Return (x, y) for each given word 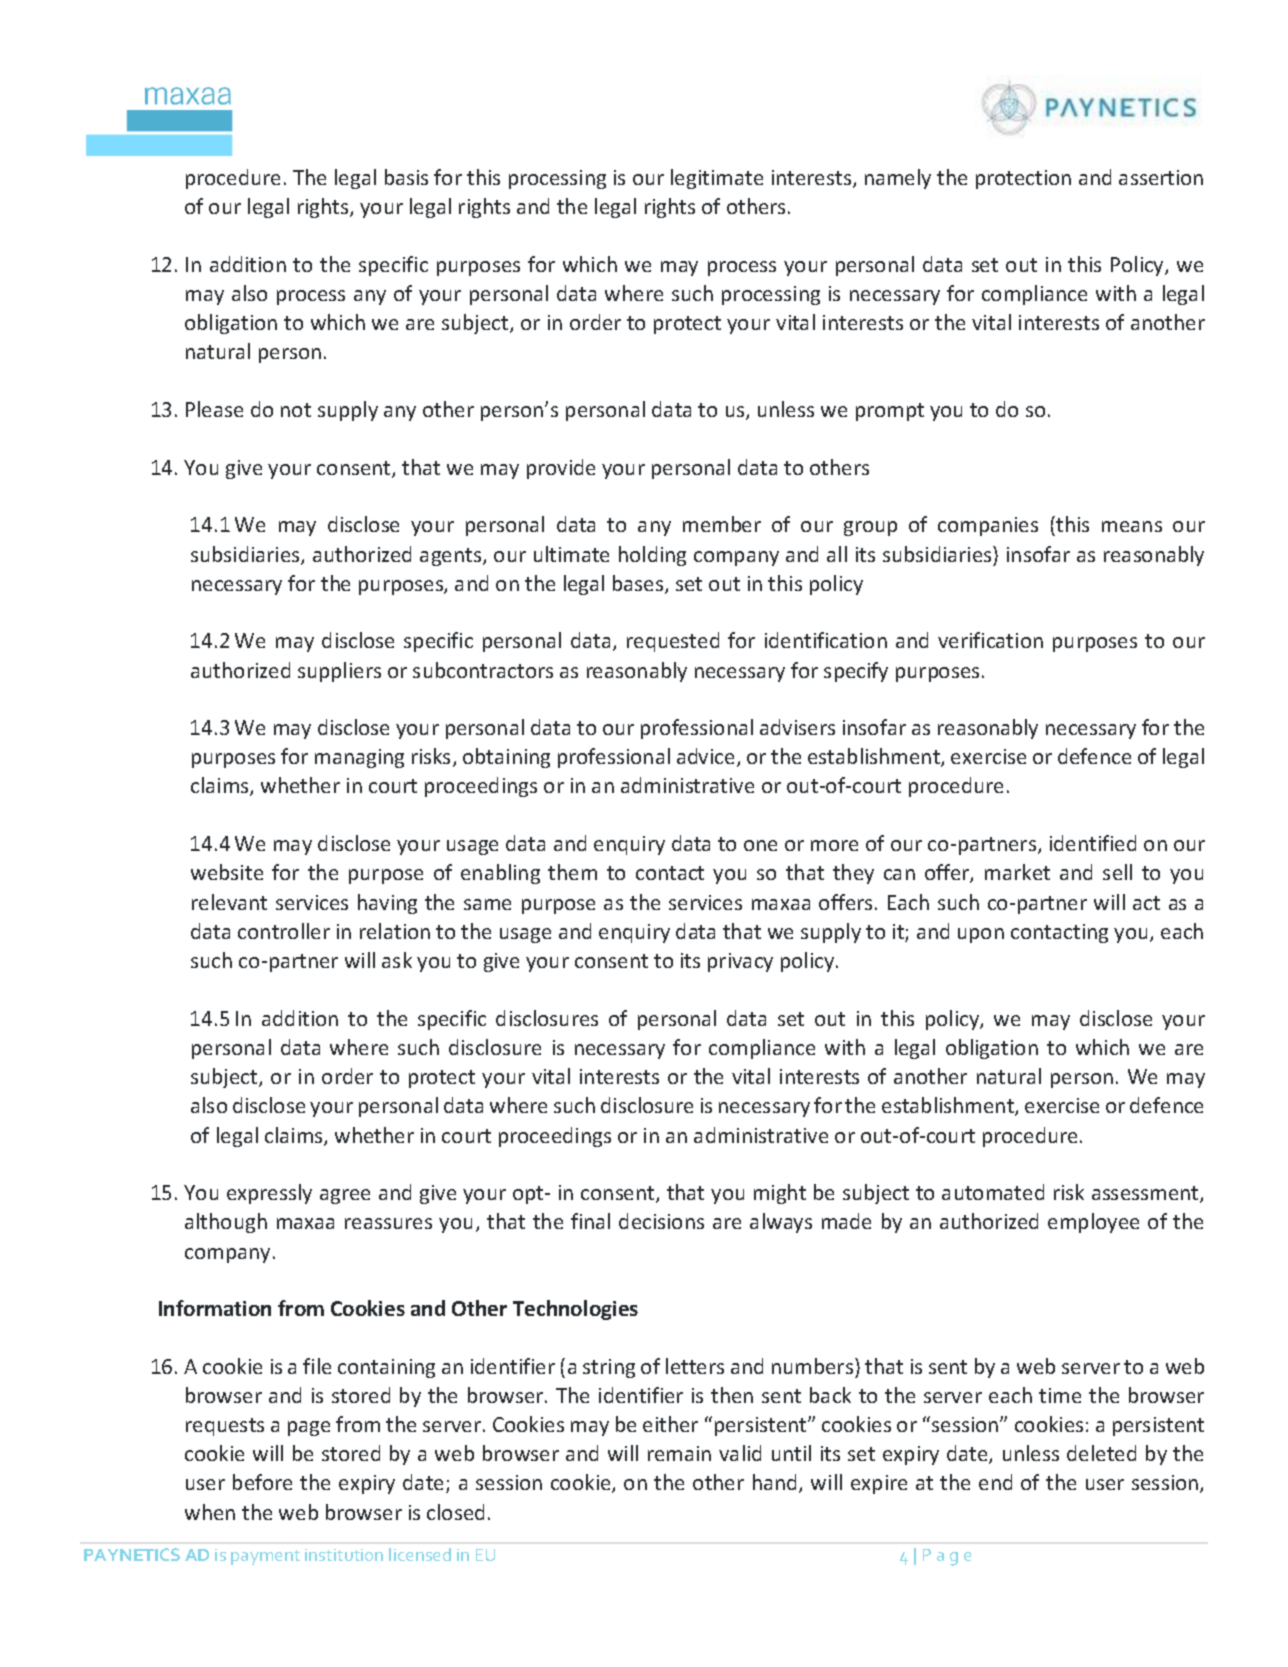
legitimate (717, 179)
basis (406, 177)
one (760, 845)
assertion (1161, 177)
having (387, 904)
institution (344, 1555)
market (1017, 872)
